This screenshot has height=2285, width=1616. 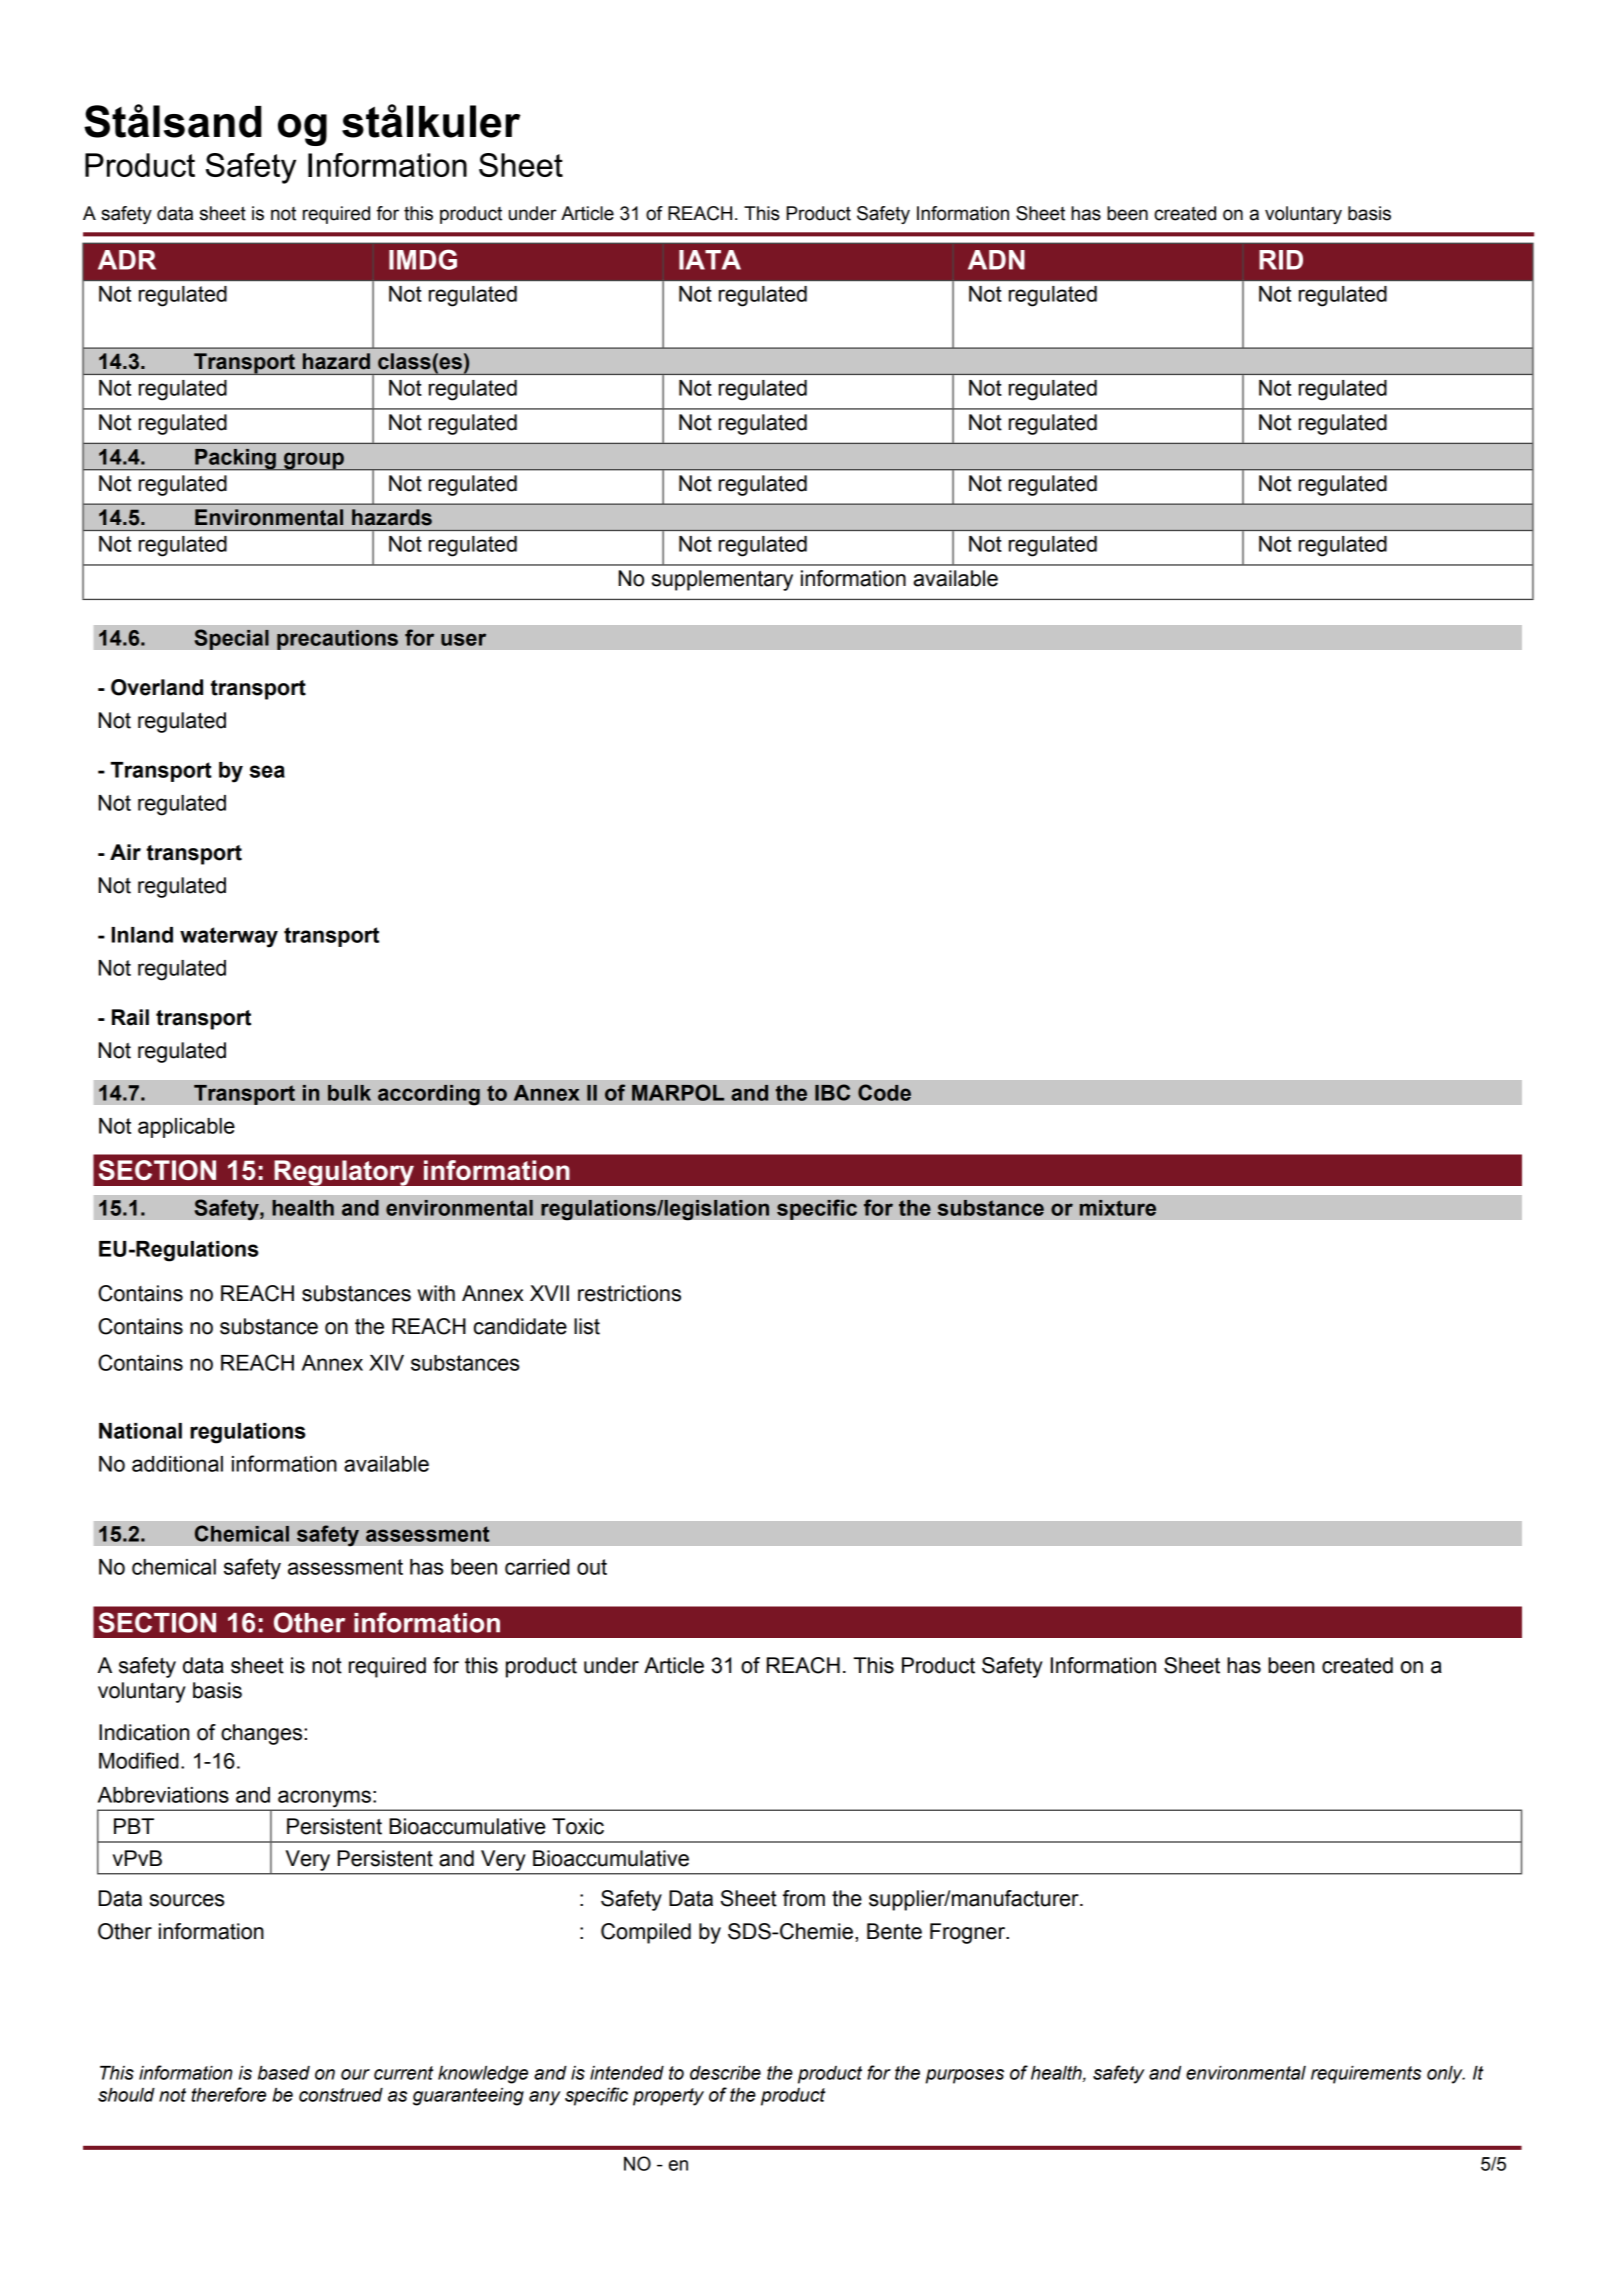 I want to click on out, so click(x=592, y=1567).
